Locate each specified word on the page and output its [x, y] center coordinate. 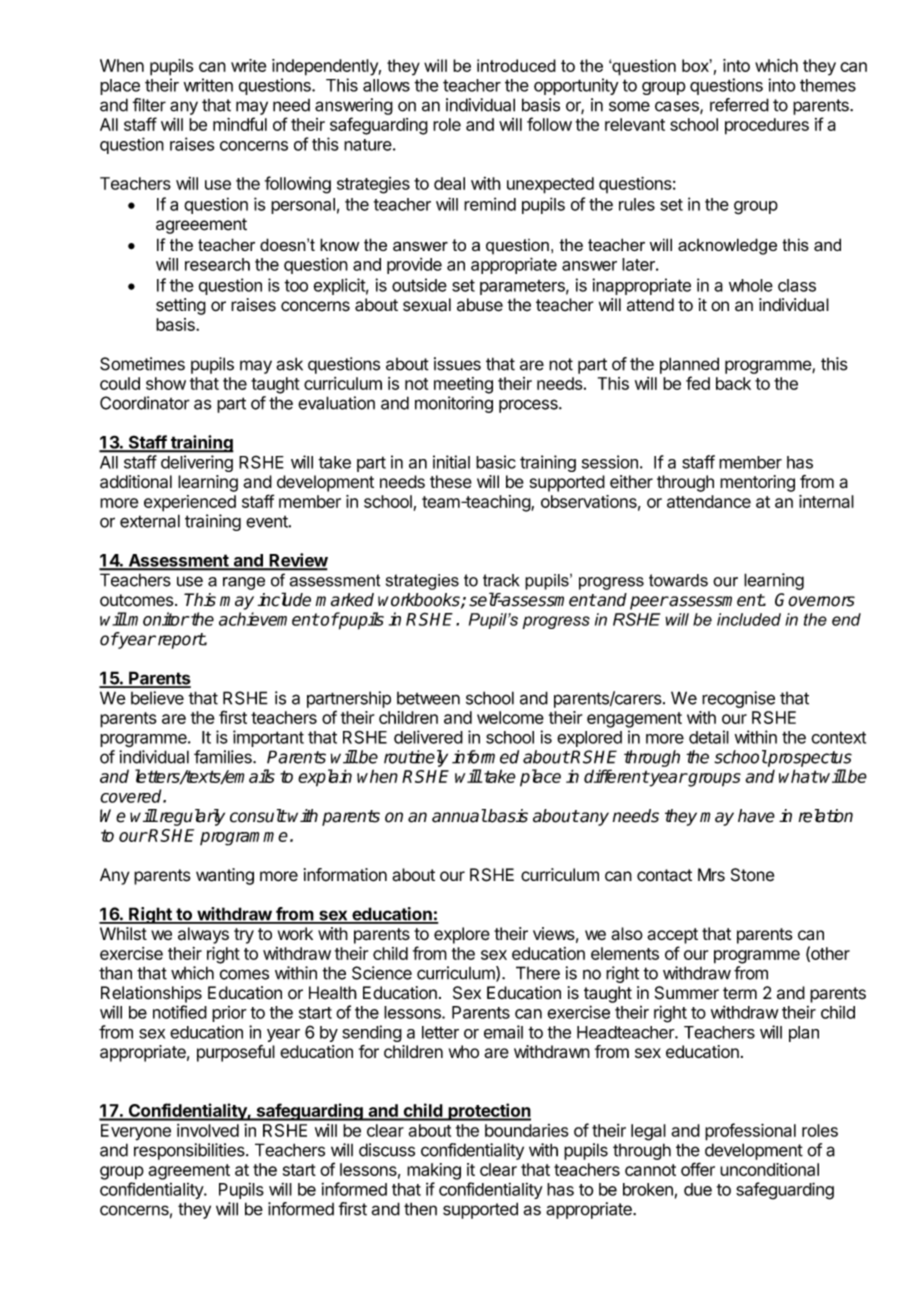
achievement [269, 619]
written [208, 85]
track [501, 580]
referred [739, 105]
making [434, 1171]
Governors [815, 600]
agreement [189, 1172]
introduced [516, 65]
